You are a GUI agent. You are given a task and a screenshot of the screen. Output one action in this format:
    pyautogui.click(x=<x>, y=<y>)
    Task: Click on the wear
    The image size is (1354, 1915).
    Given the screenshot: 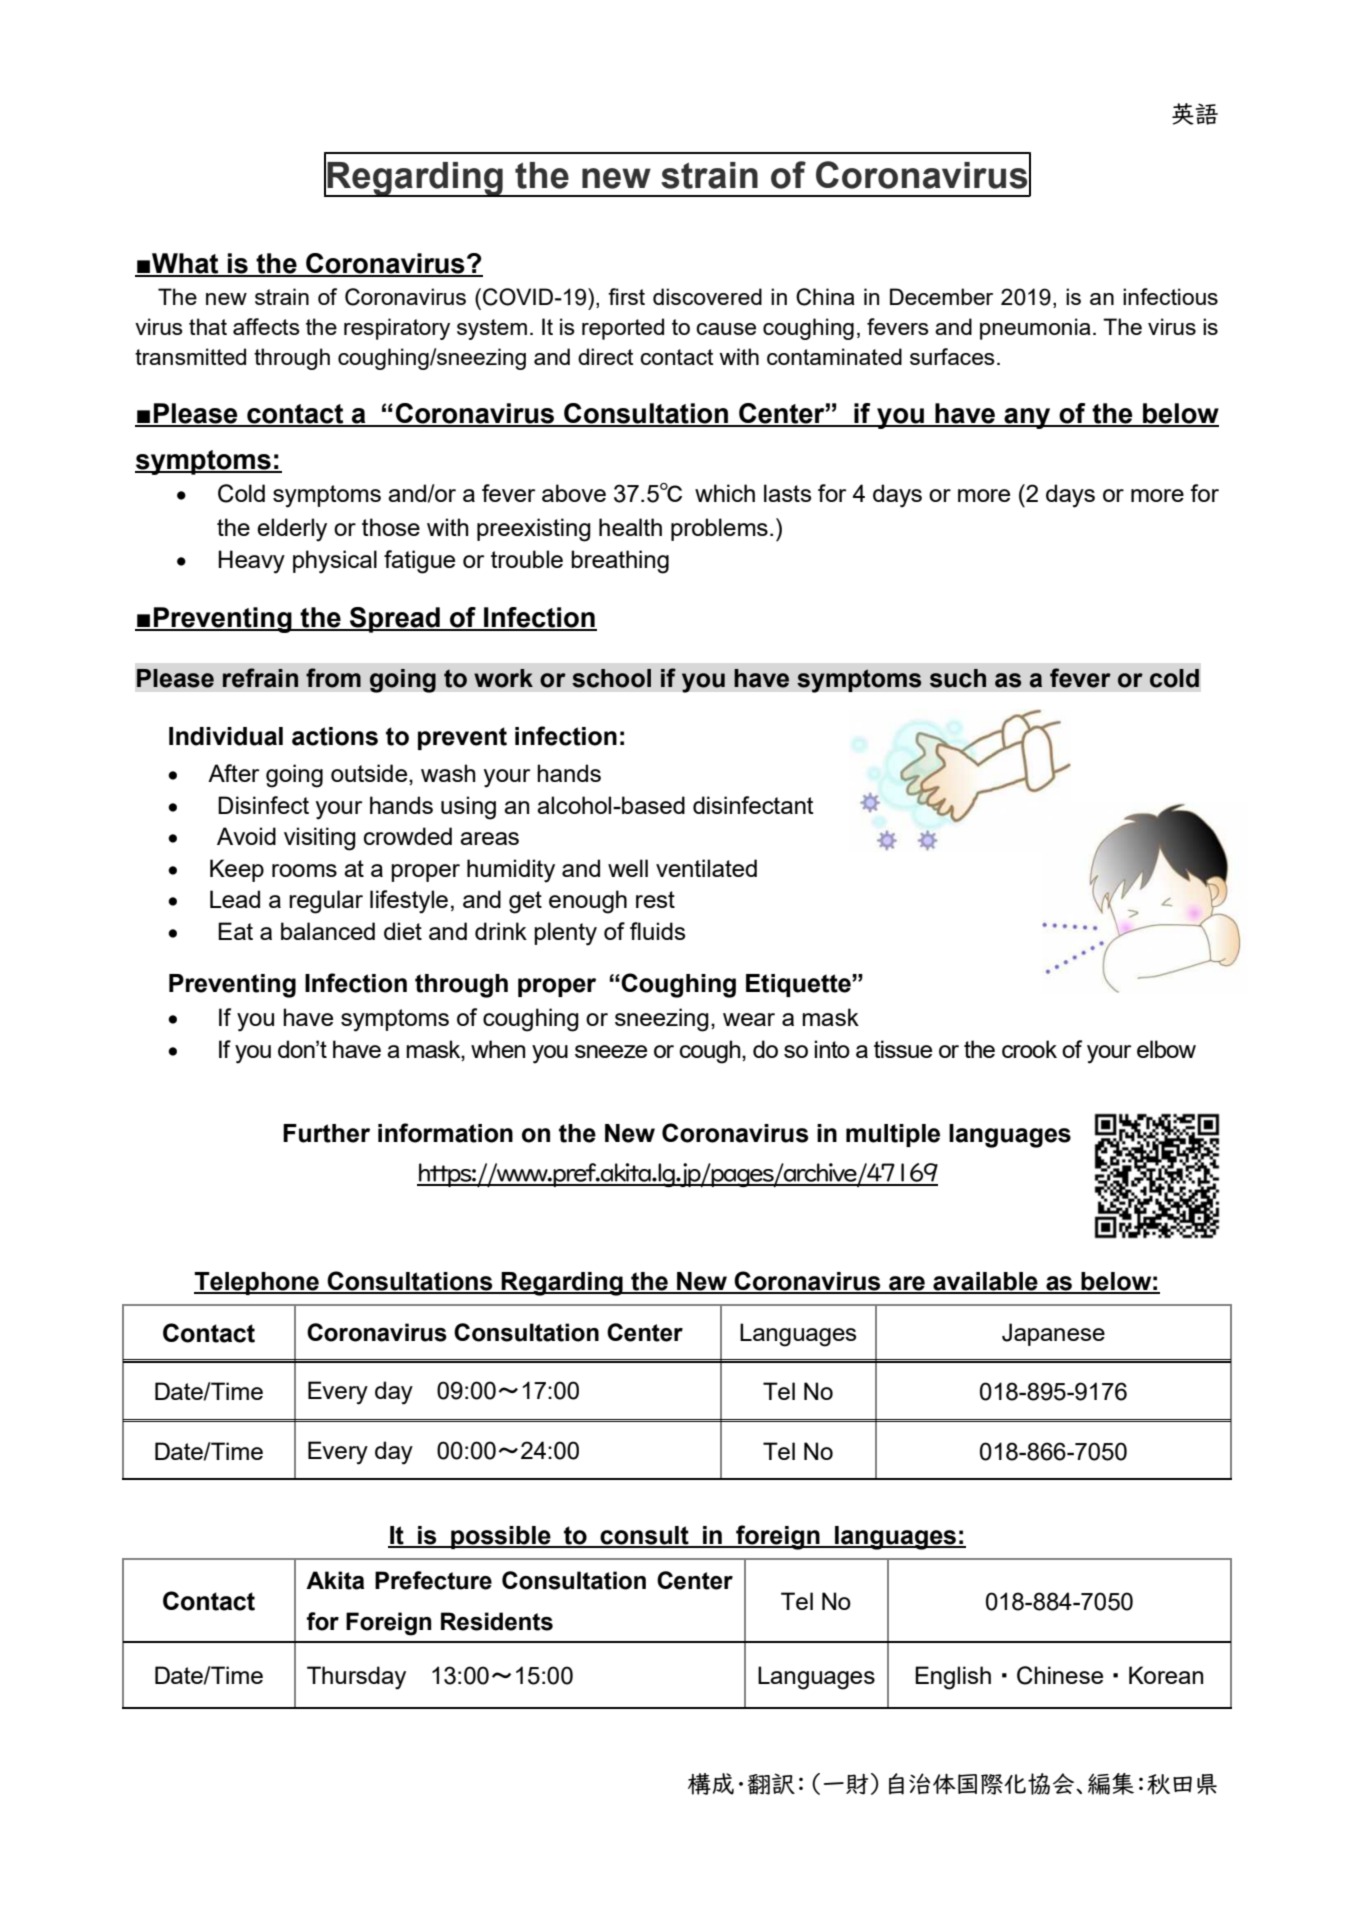 What is the action you would take?
    pyautogui.click(x=749, y=1019)
